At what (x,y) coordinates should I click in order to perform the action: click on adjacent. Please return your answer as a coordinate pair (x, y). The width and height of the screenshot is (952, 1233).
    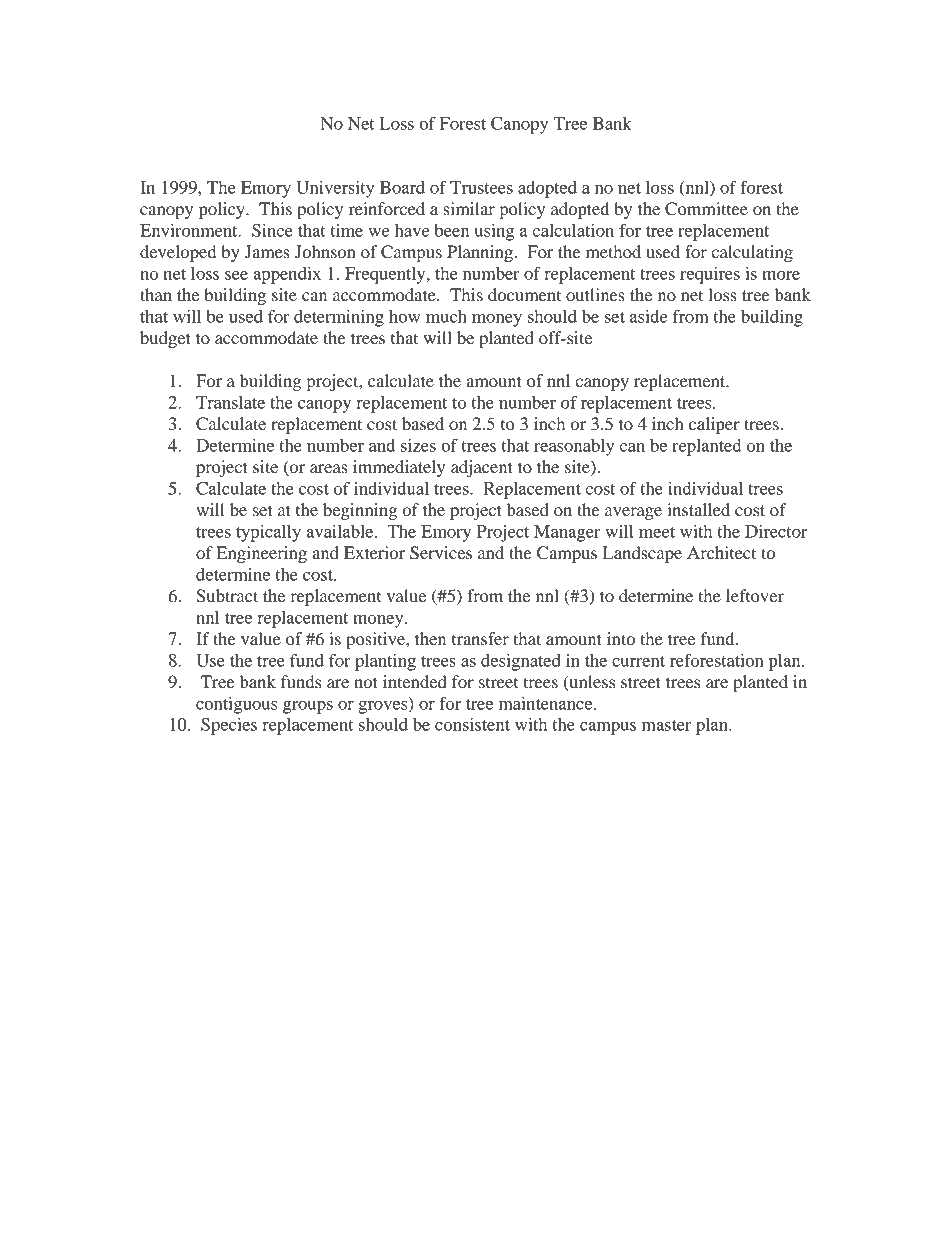
    Looking at the image, I should click on (482, 468).
